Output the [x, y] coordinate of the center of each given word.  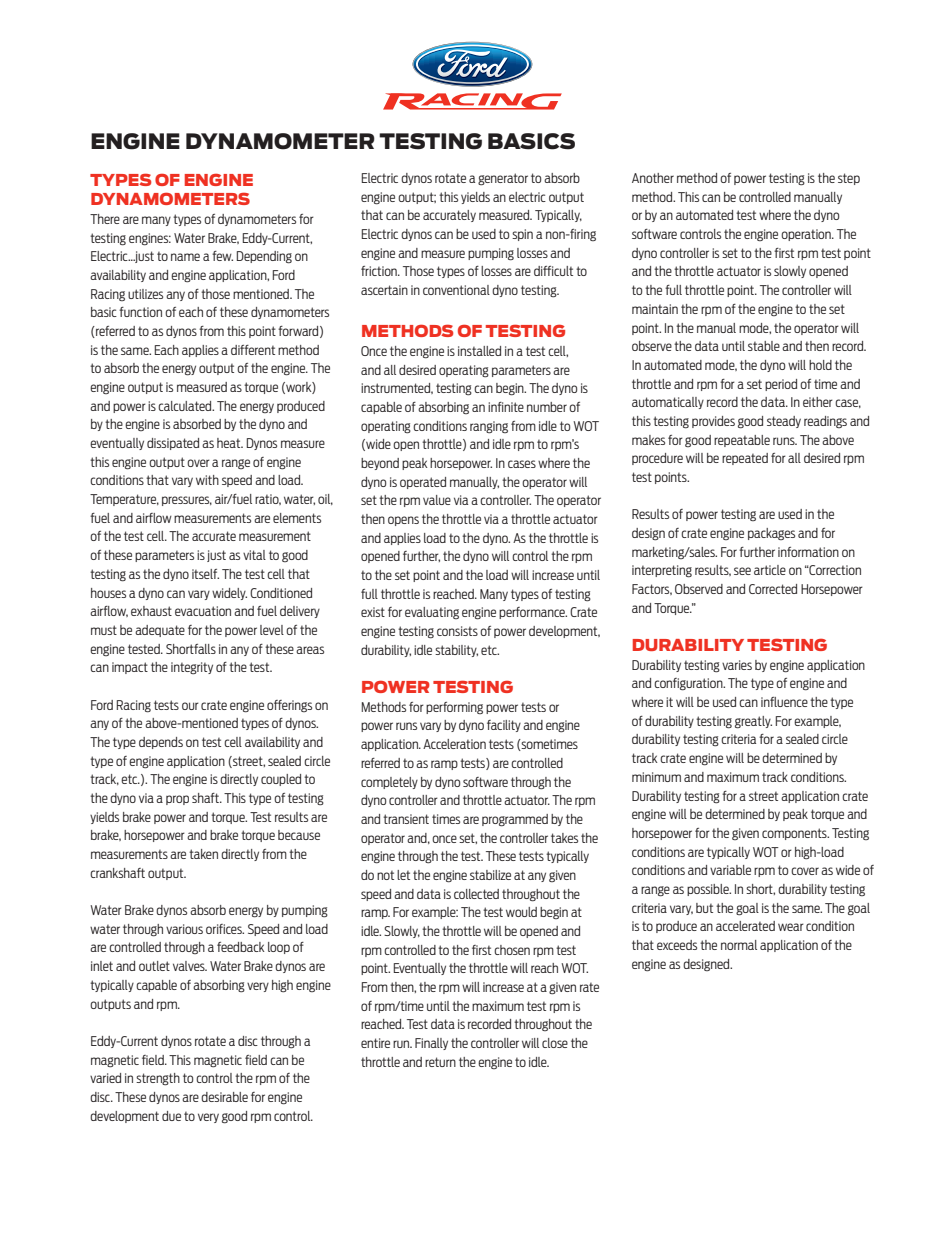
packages [771, 534]
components [795, 834]
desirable [224, 1097]
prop [177, 800]
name [185, 257]
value [437, 500]
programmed [515, 820]
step [849, 179]
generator [503, 179]
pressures [187, 501]
